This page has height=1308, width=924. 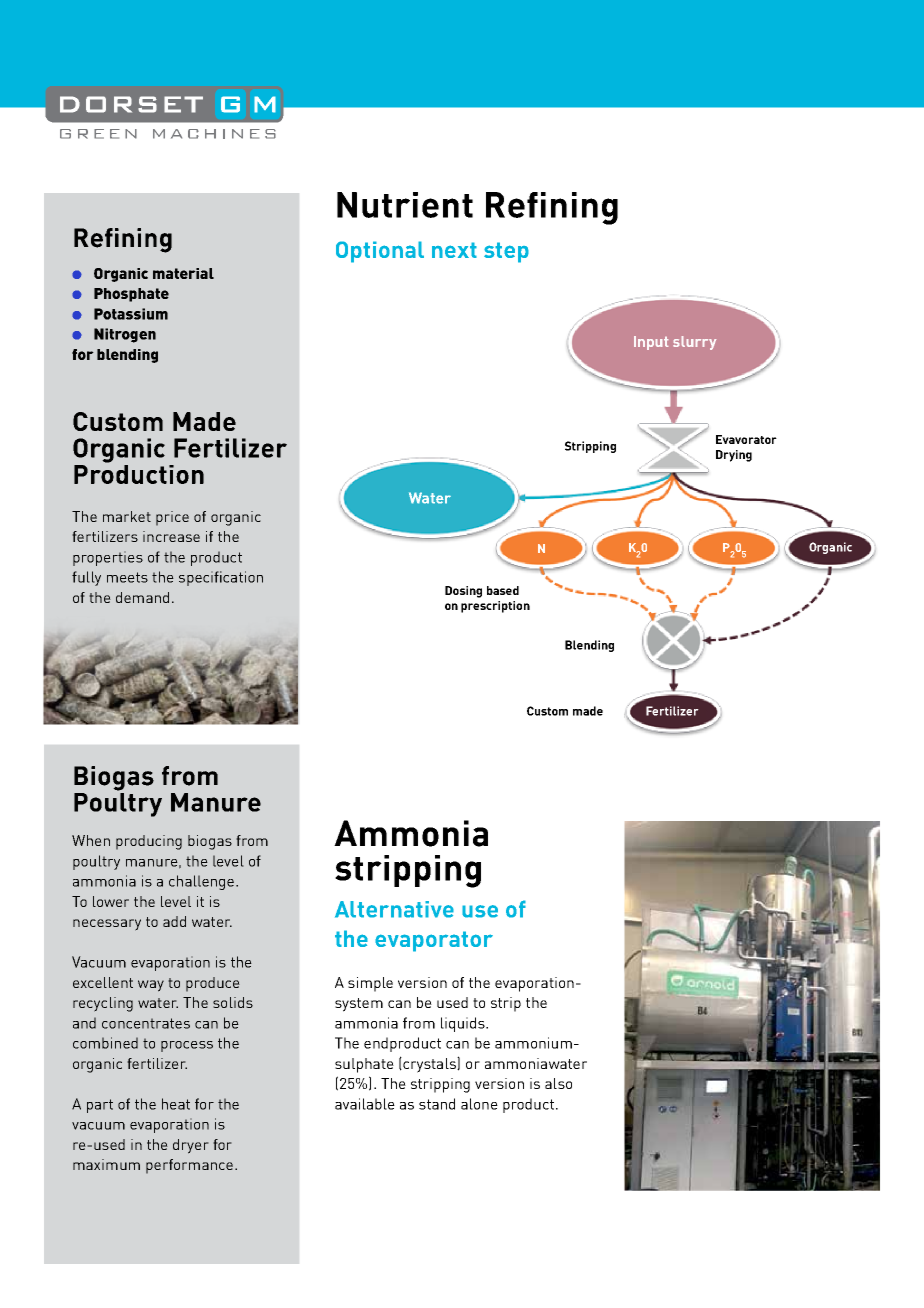 What do you see at coordinates (437, 1104) in the page?
I see `stand` at bounding box center [437, 1104].
